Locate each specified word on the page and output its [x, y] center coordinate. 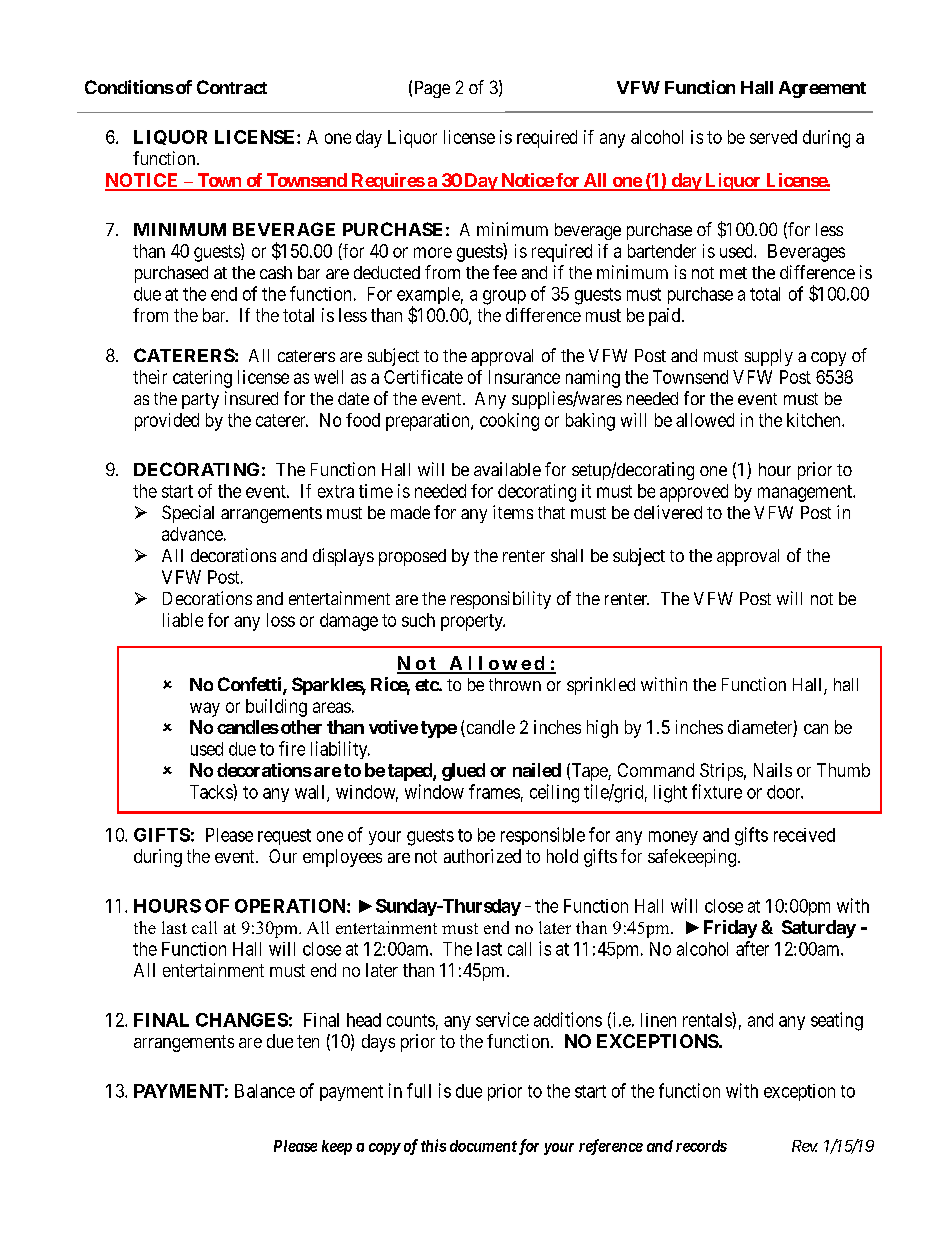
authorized [482, 856]
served [773, 137]
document [483, 1146]
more [433, 252]
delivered [668, 512]
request [284, 837]
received [804, 835]
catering [202, 379]
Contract [232, 87]
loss [281, 620]
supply [769, 357]
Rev [805, 1146]
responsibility [501, 600]
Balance [265, 1091]
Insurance [524, 377]
